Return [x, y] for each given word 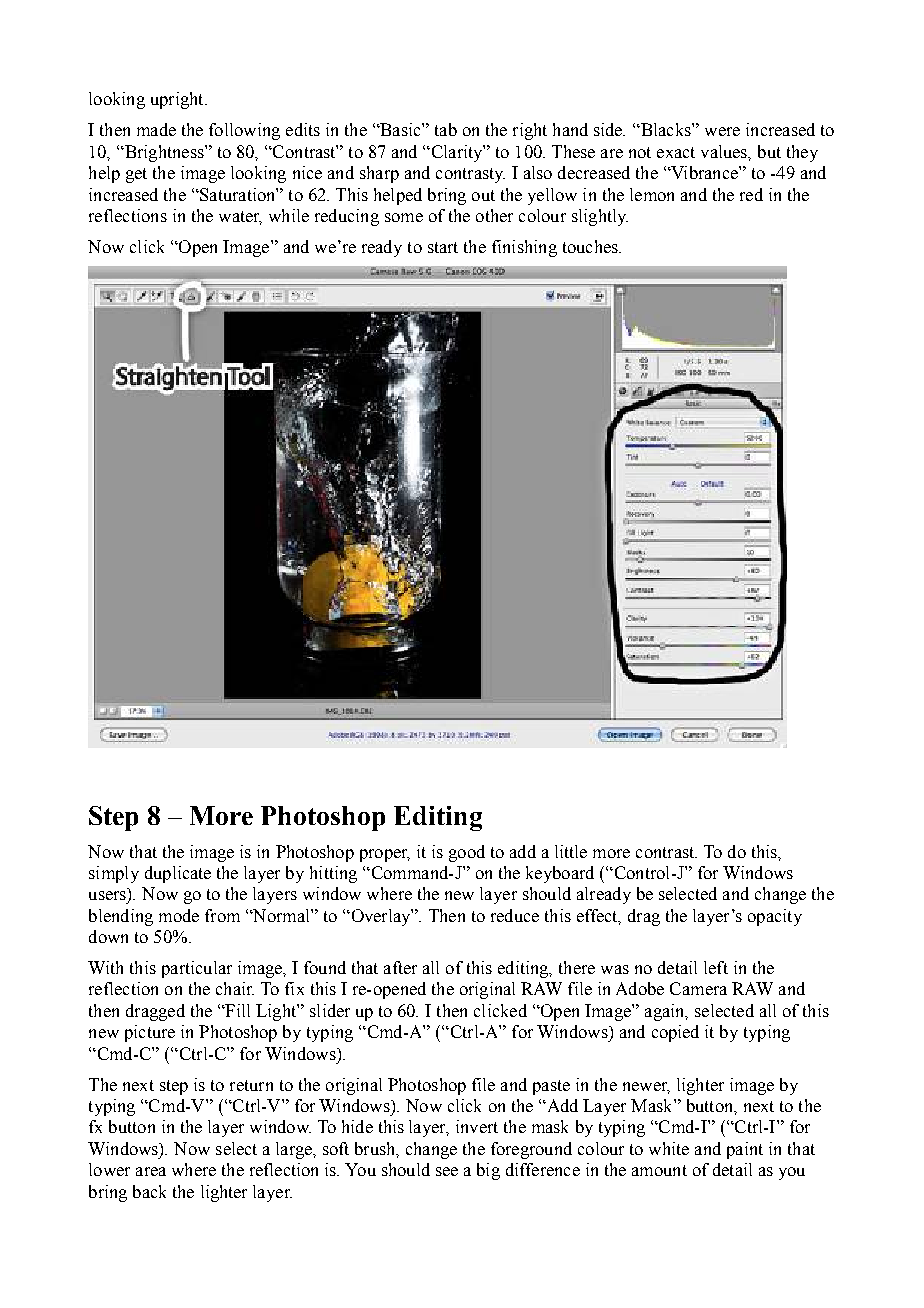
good [467, 853]
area [151, 1171]
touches [591, 246]
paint [745, 1150]
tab [446, 129]
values [725, 152]
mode [179, 915]
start [443, 247]
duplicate [178, 874]
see [447, 1171]
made [156, 129]
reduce [515, 915]
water [240, 218]
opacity [775, 917]
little [571, 851]
